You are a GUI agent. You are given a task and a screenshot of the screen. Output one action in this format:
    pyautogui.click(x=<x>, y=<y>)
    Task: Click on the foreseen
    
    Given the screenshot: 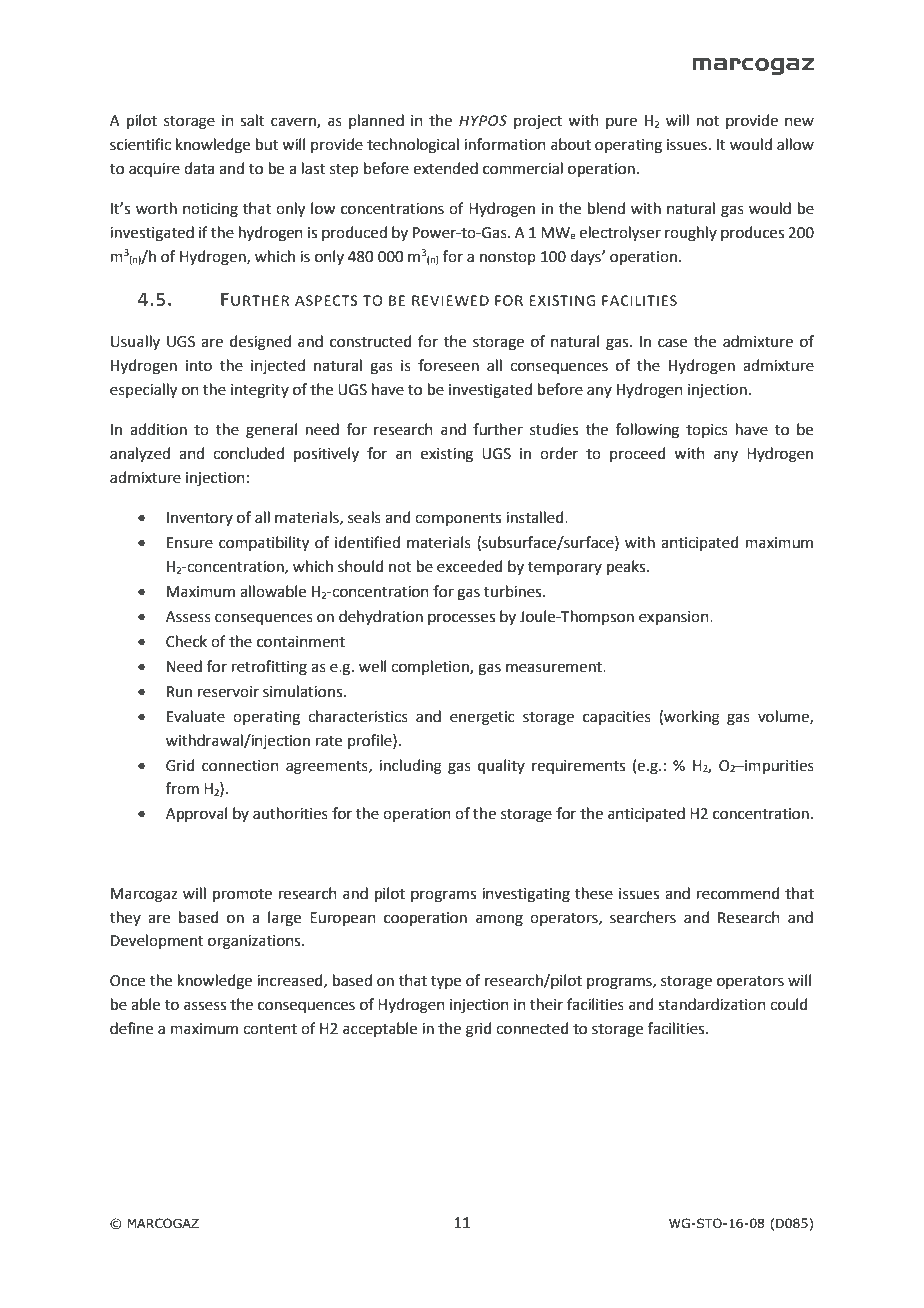 What is the action you would take?
    pyautogui.click(x=448, y=365)
